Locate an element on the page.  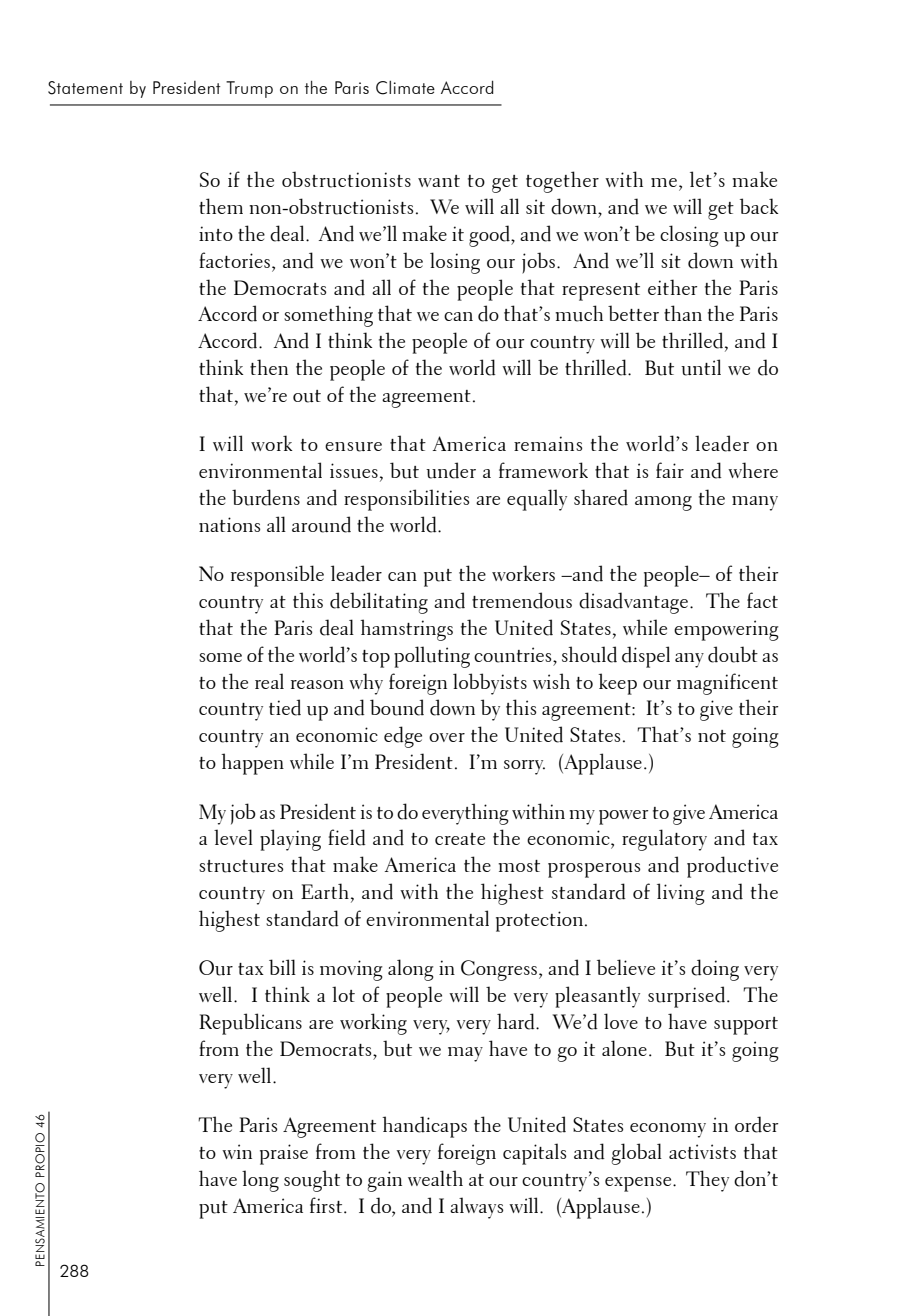
dispel is located at coordinates (646, 657).
